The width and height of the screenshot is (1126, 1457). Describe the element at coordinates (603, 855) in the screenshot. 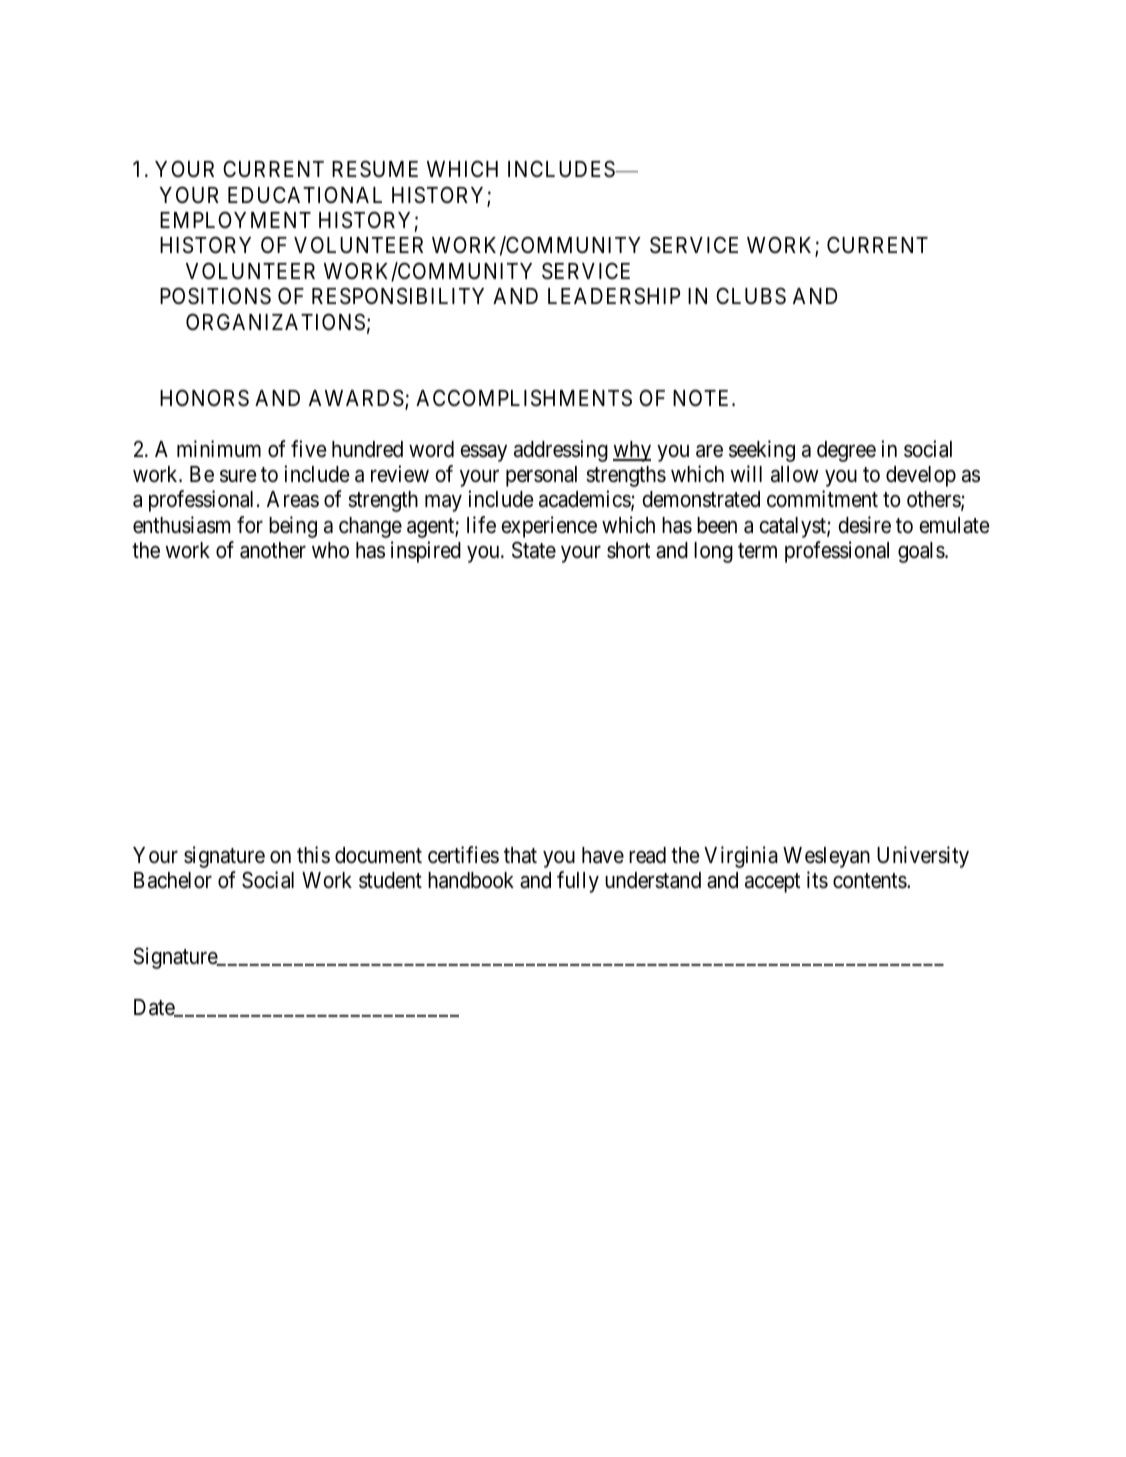

I see `have` at that location.
